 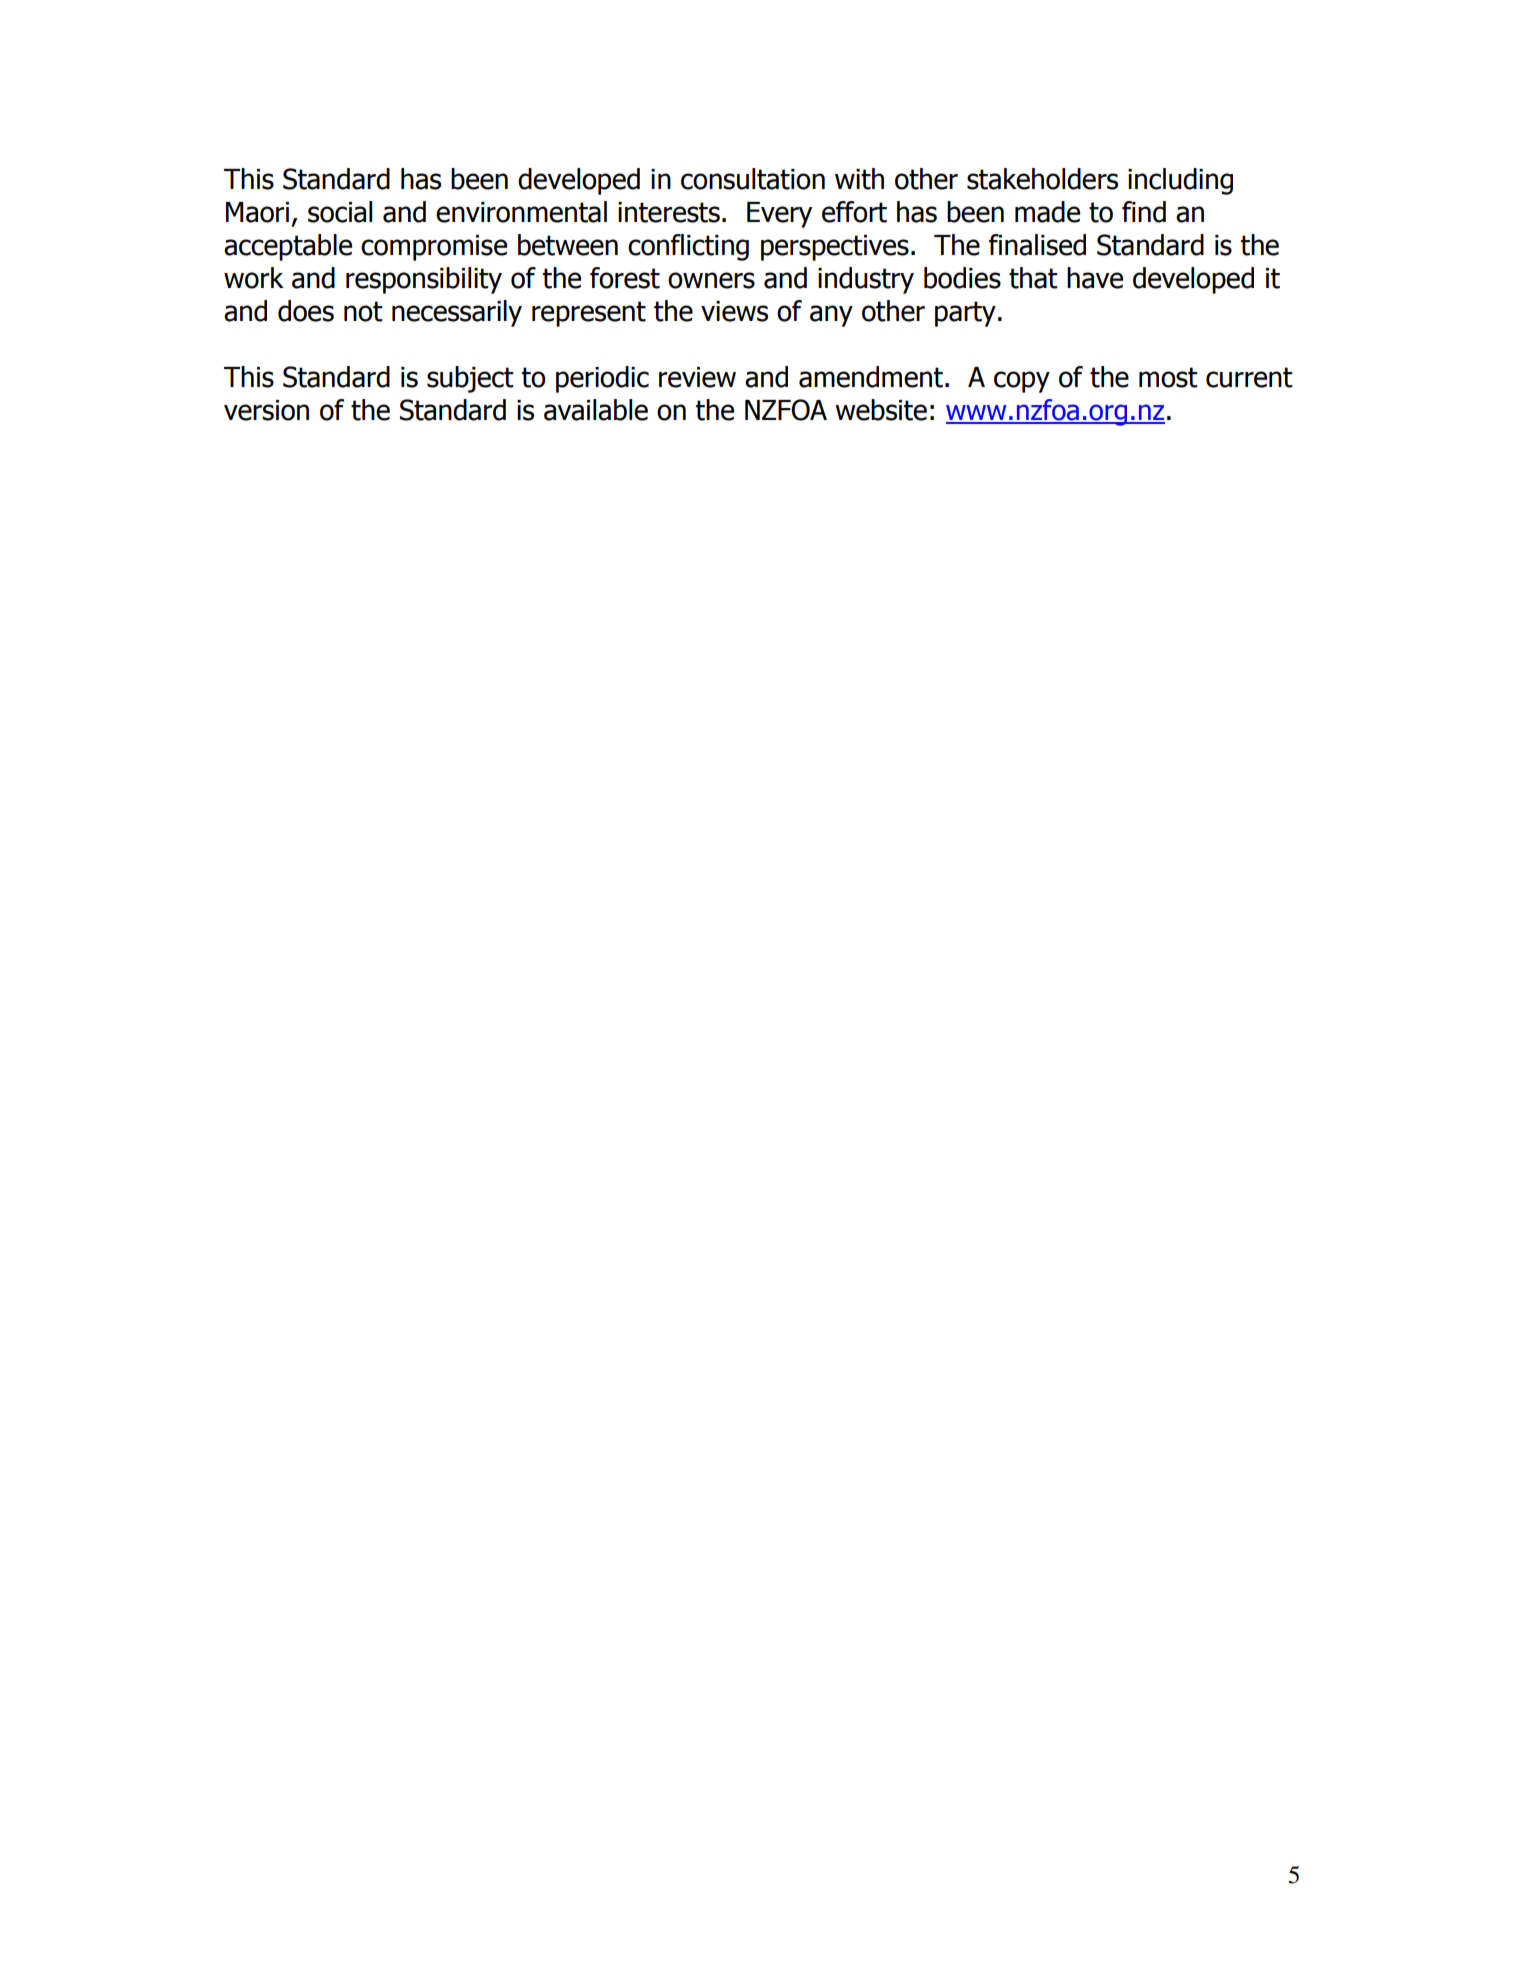 What do you see at coordinates (881, 410) in the page?
I see `website` at bounding box center [881, 410].
